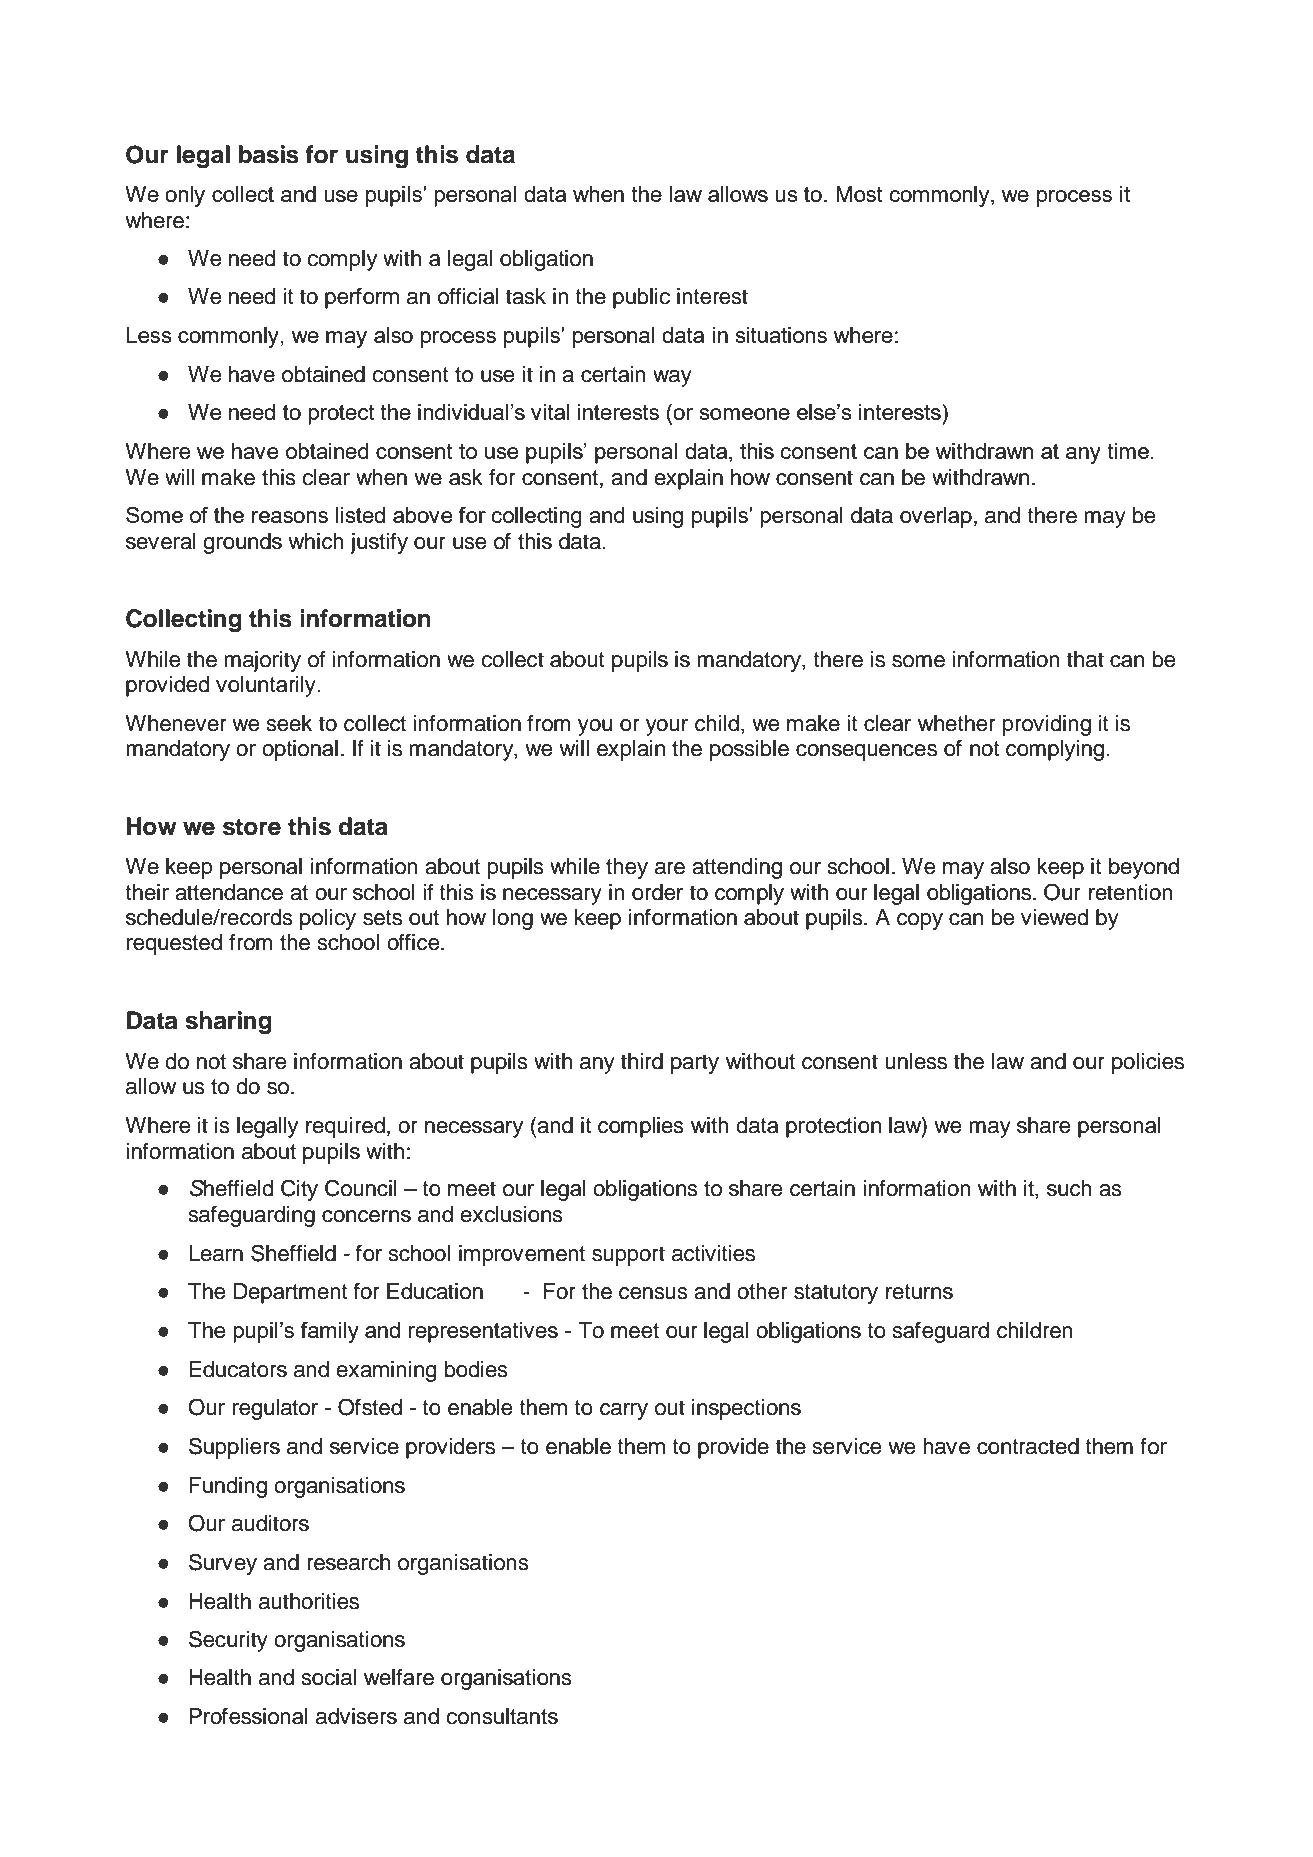 The height and width of the document is (1857, 1313). I want to click on your, so click(667, 727).
